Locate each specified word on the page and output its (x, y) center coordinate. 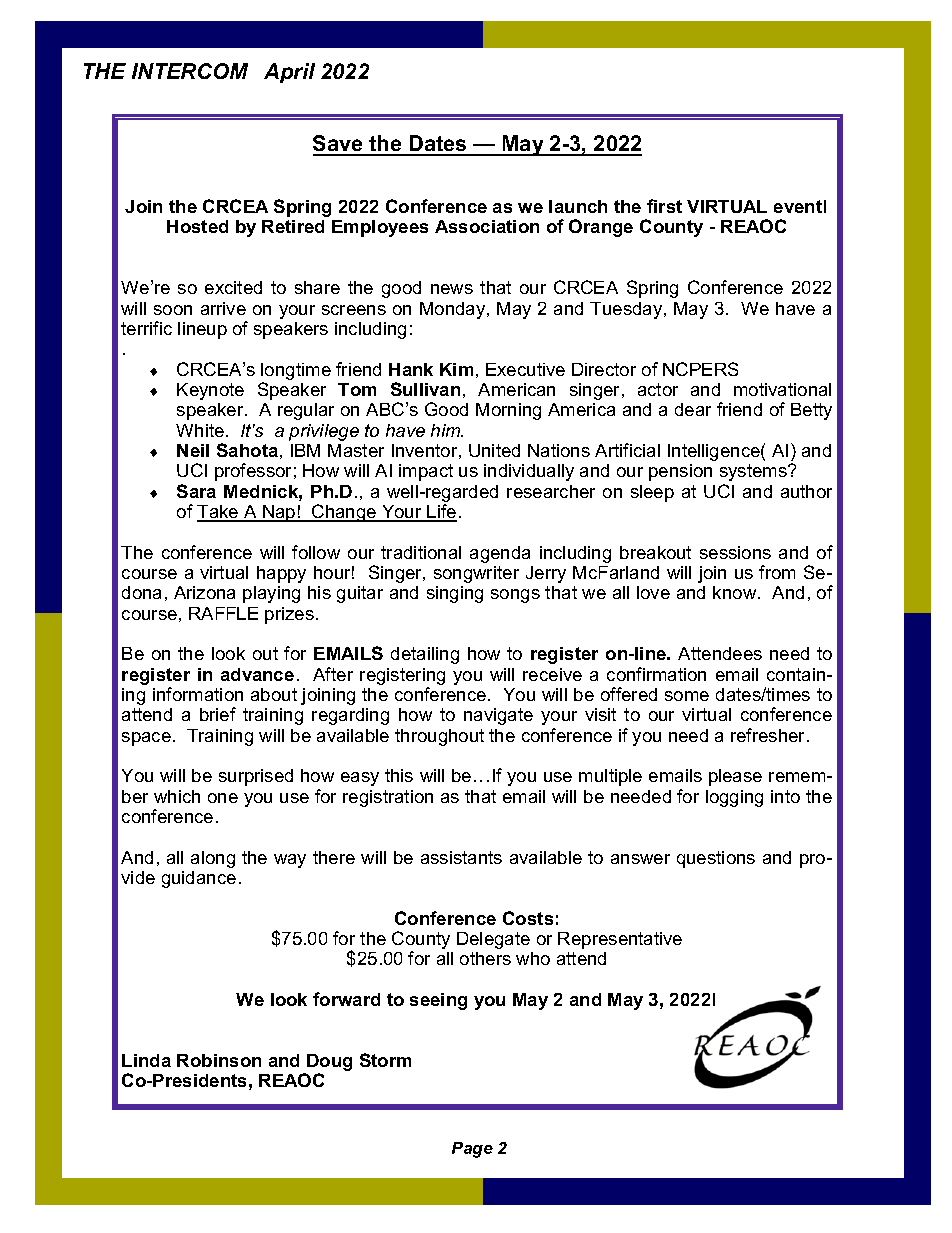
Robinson (219, 1060)
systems (754, 472)
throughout (439, 737)
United (494, 450)
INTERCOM (190, 71)
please (735, 777)
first (664, 206)
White (200, 430)
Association (487, 226)
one (223, 798)
